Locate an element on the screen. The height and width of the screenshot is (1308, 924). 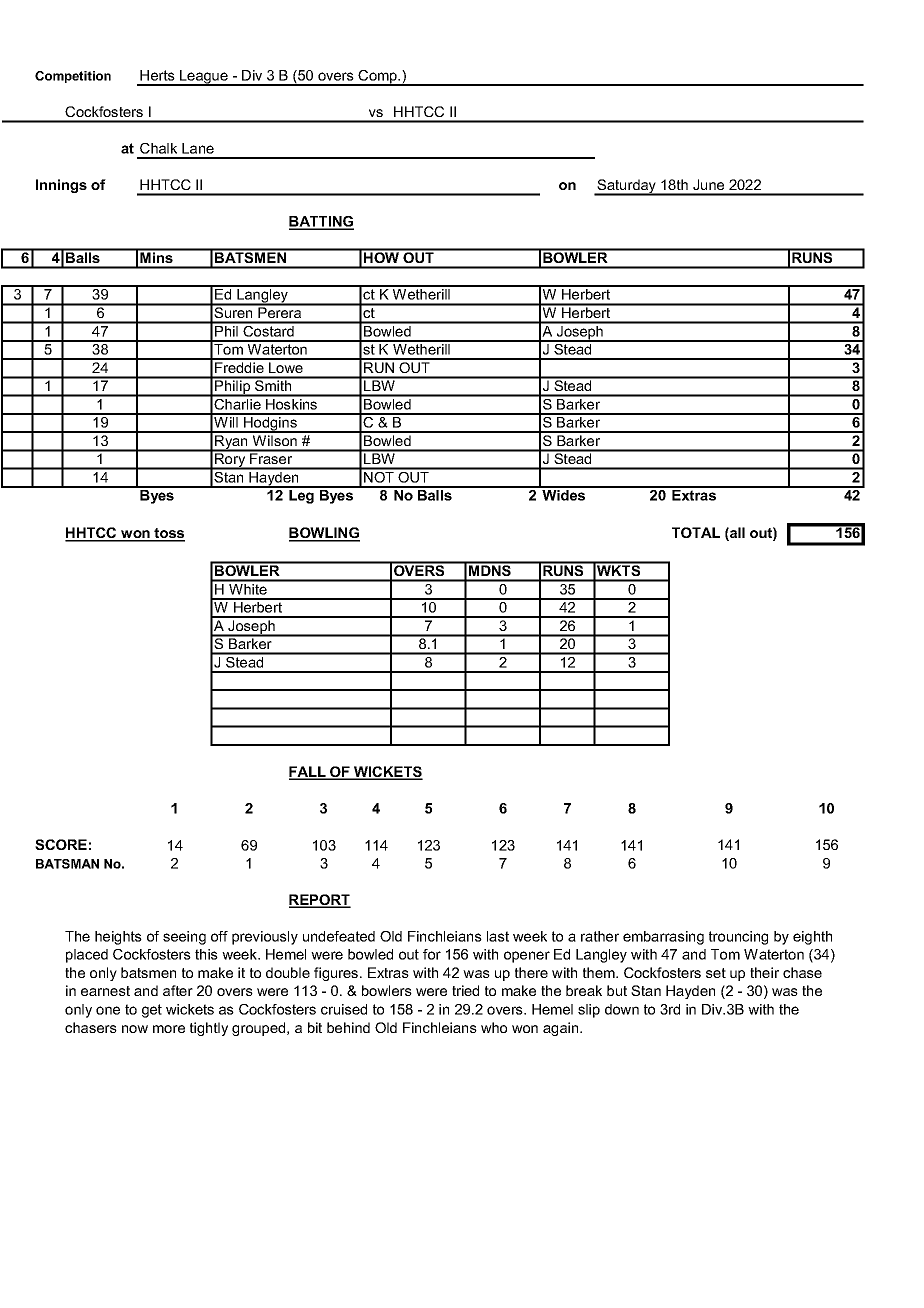
BOWLING is located at coordinates (324, 534).
